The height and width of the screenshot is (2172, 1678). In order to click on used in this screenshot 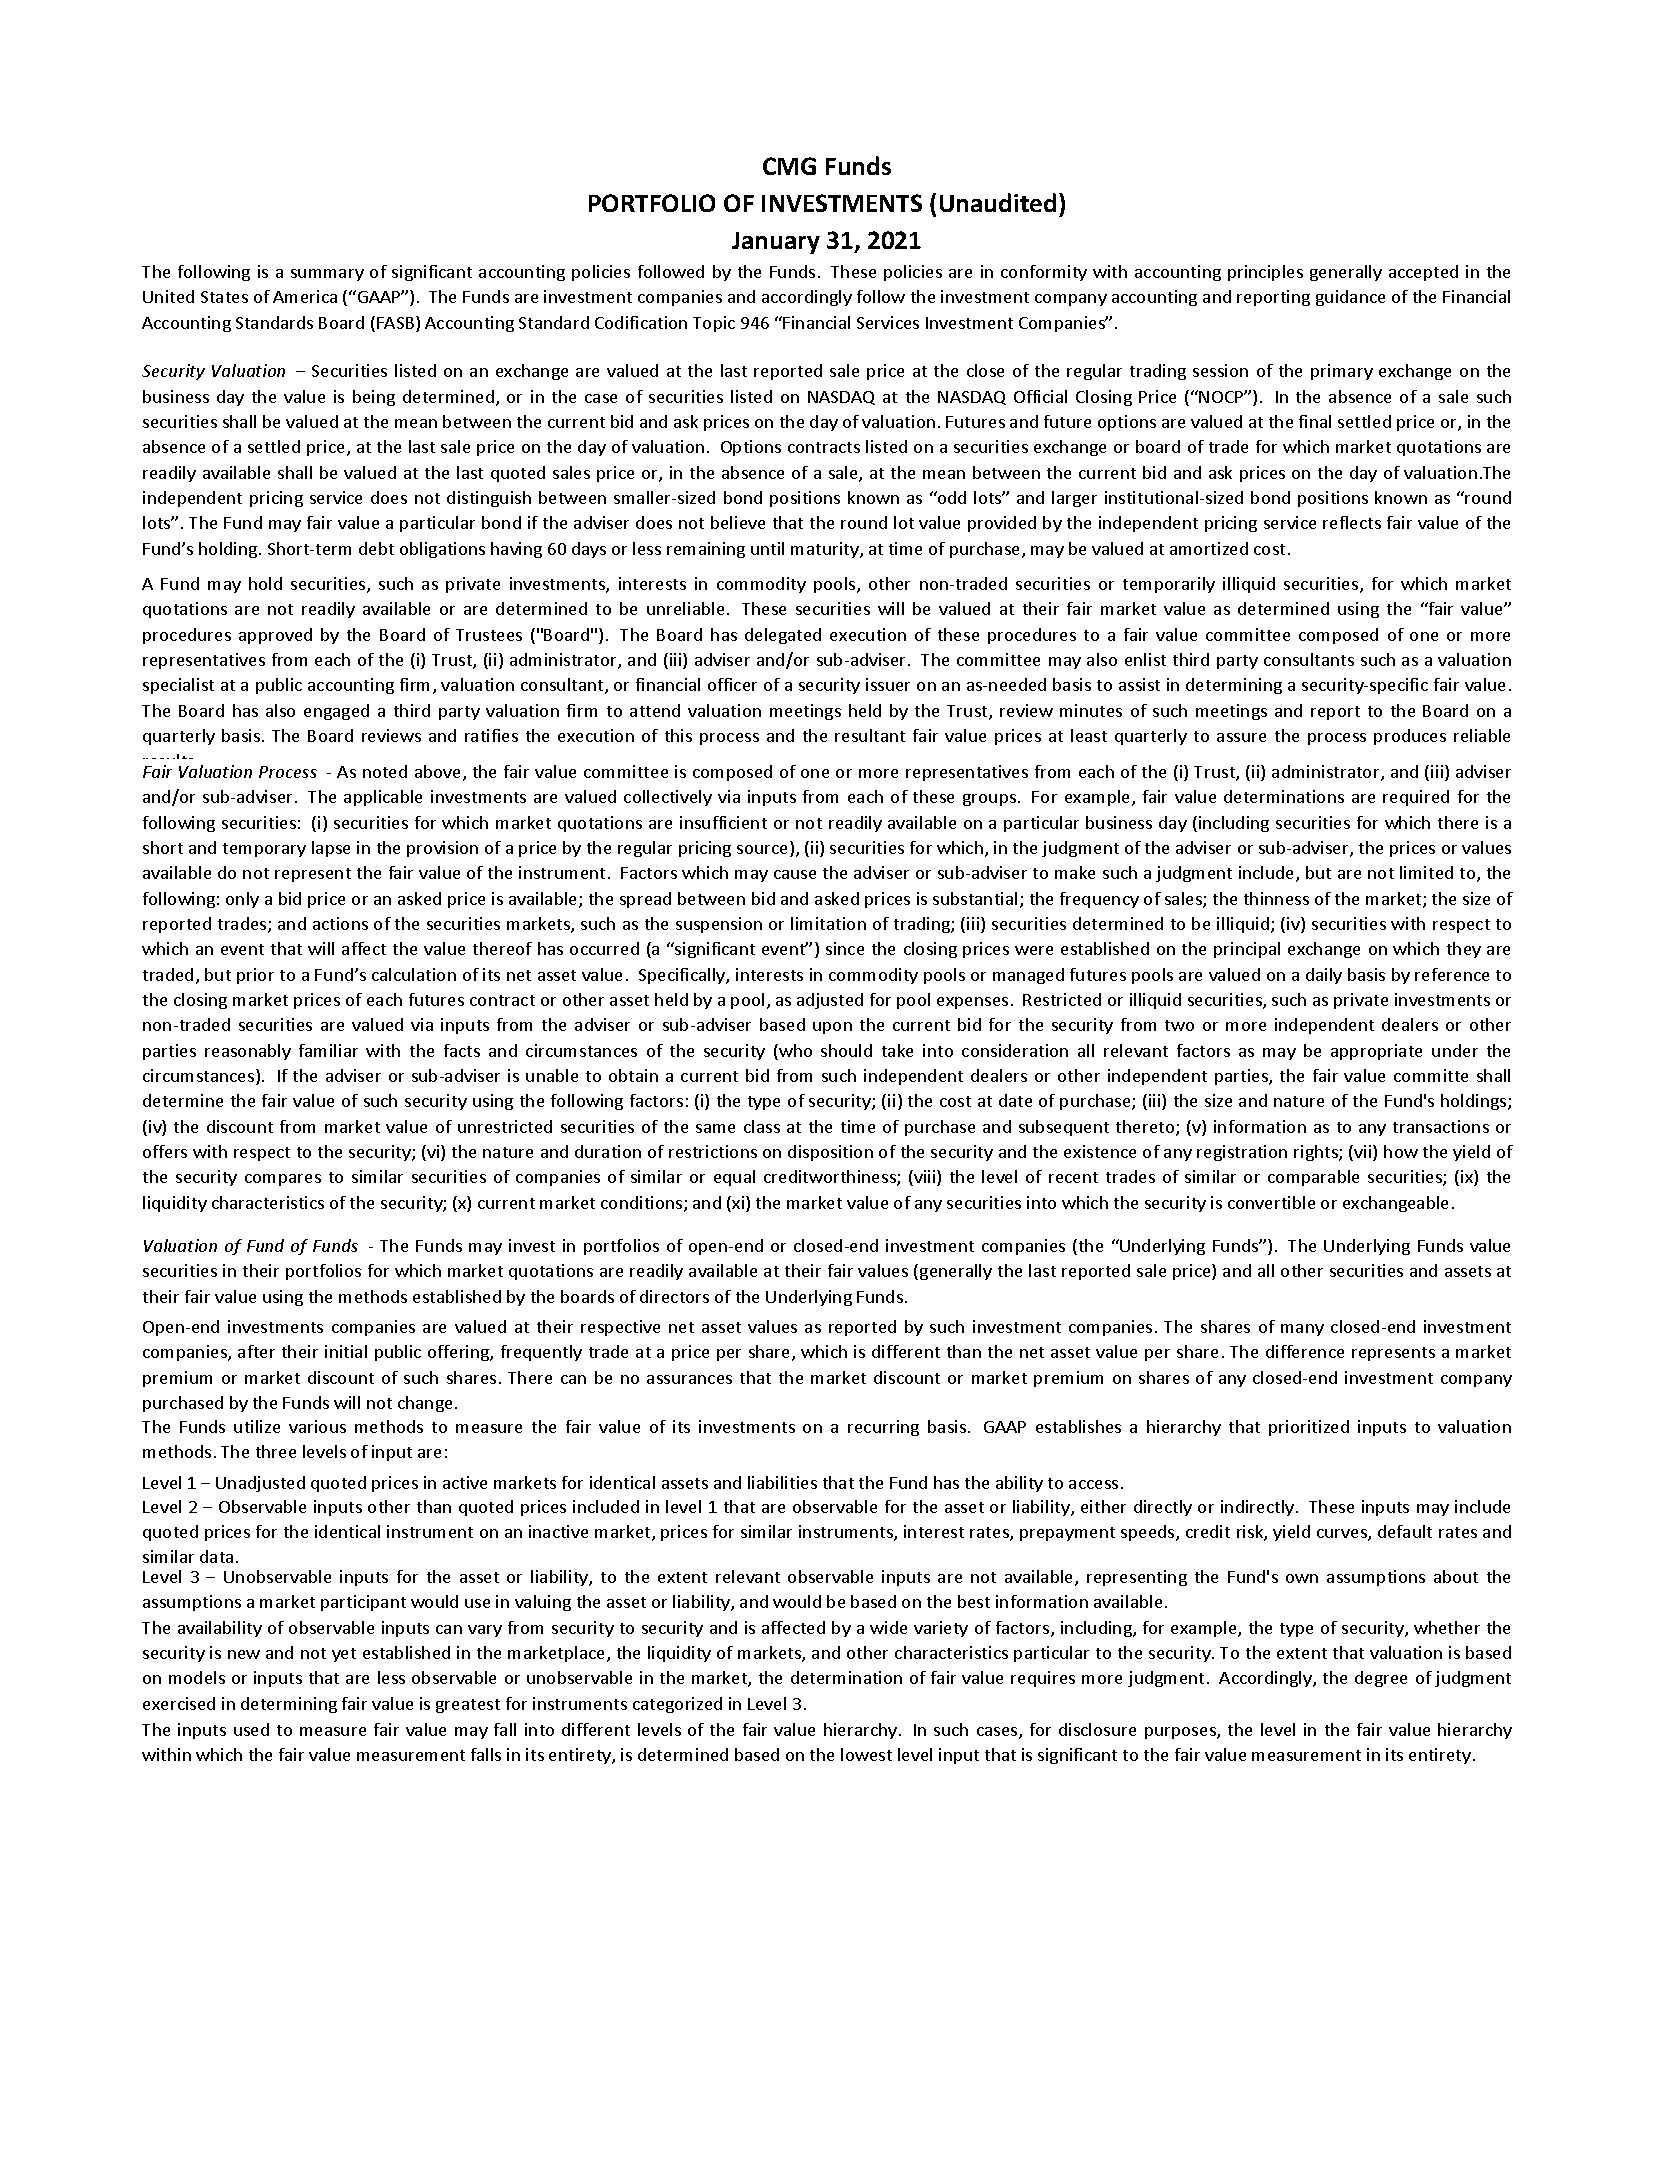, I will do `click(251, 1729)`.
